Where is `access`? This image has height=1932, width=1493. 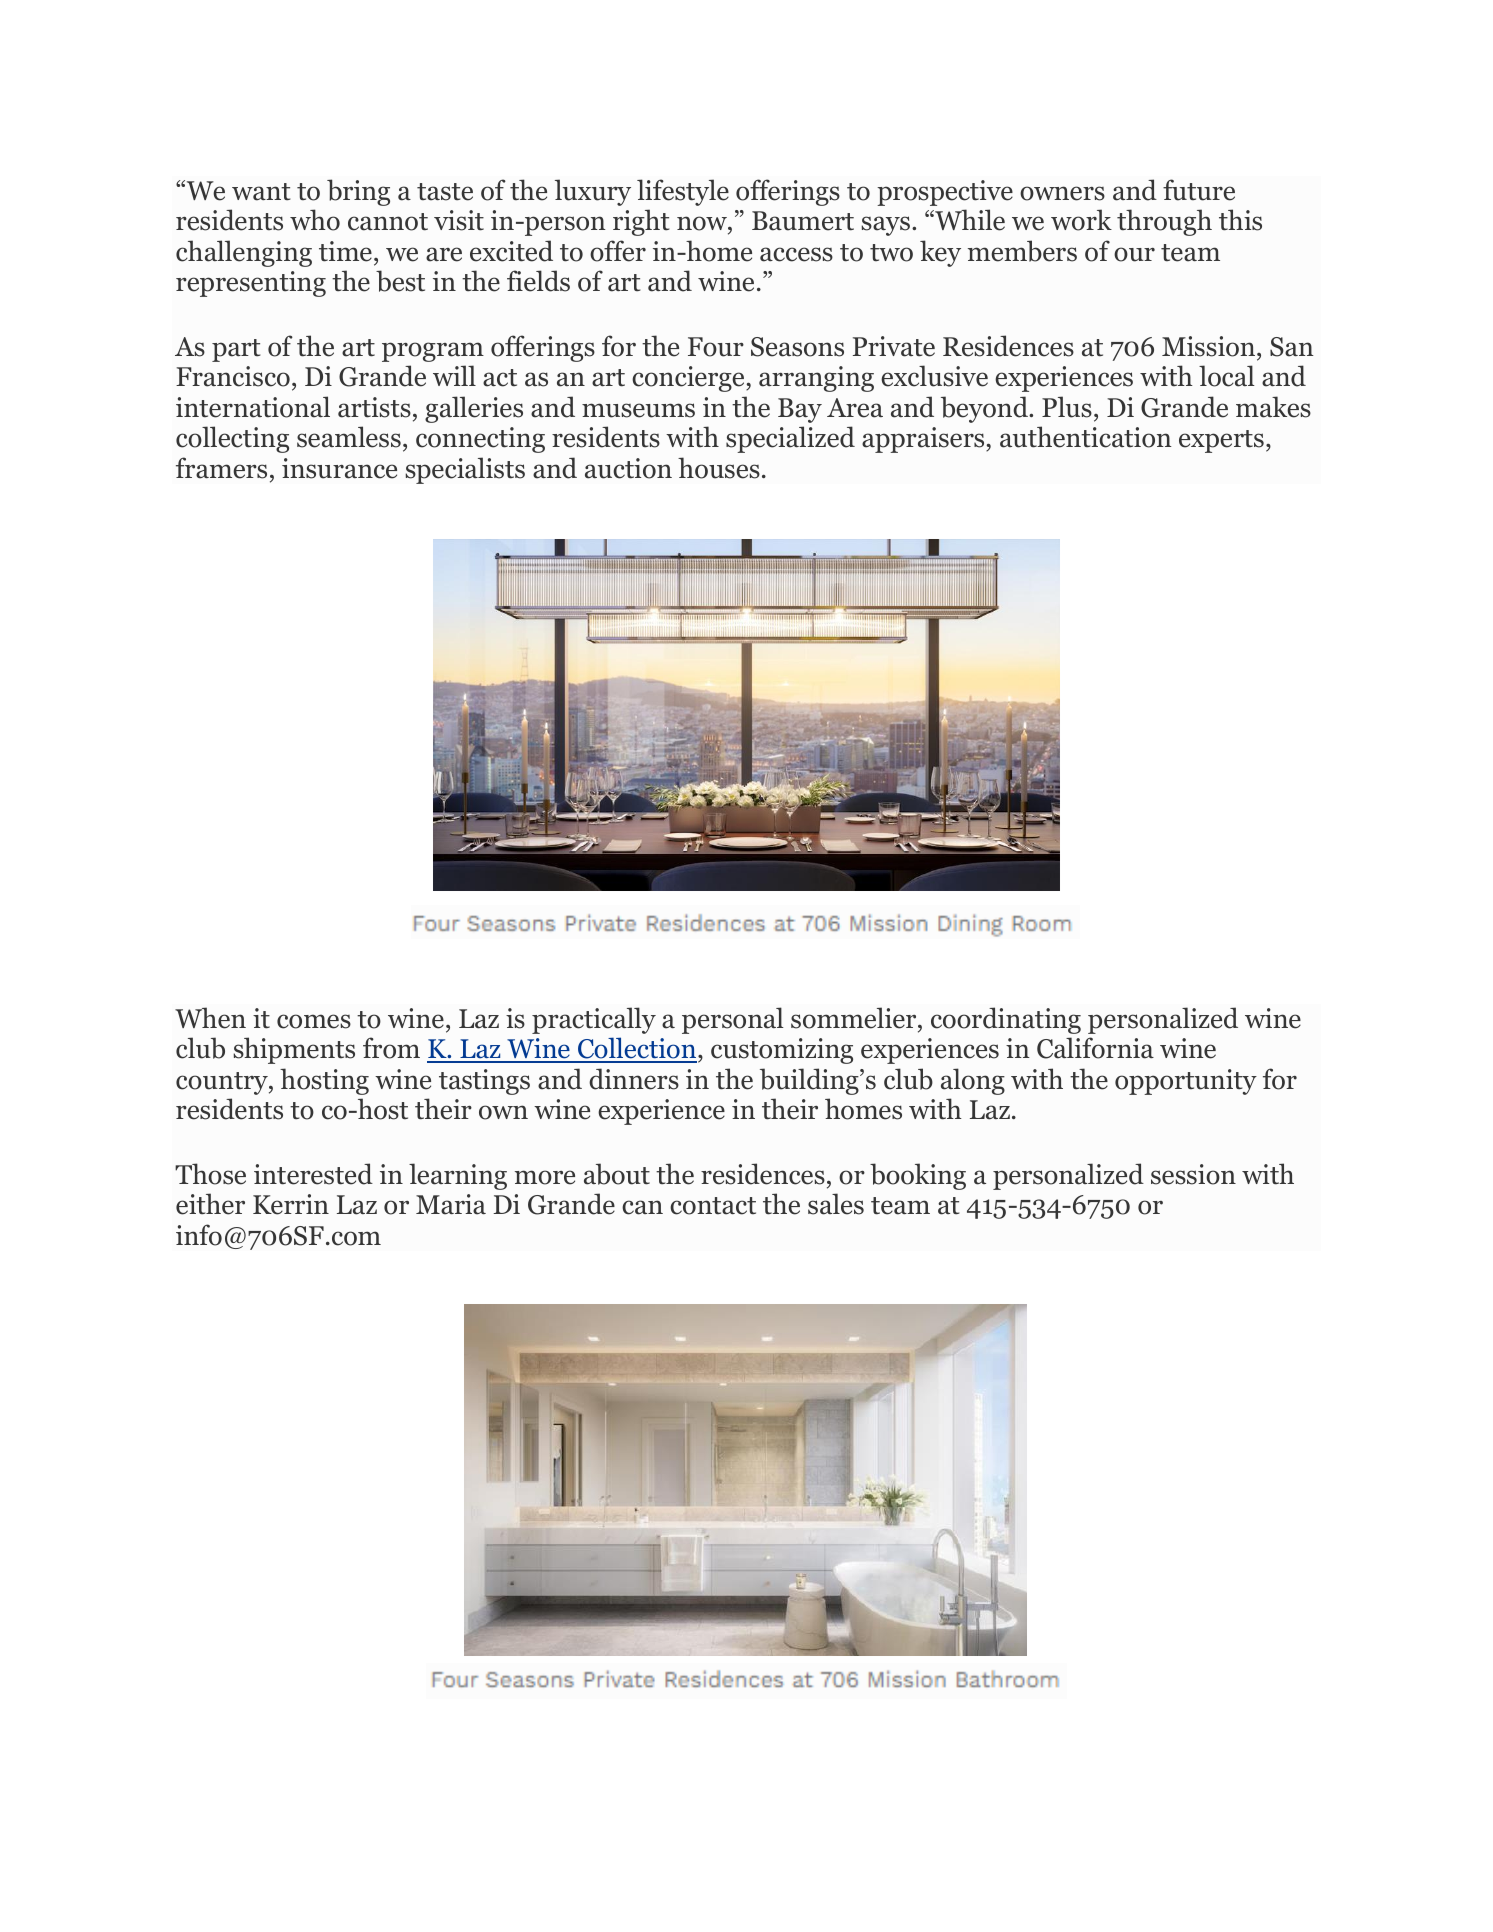
access is located at coordinates (796, 254).
